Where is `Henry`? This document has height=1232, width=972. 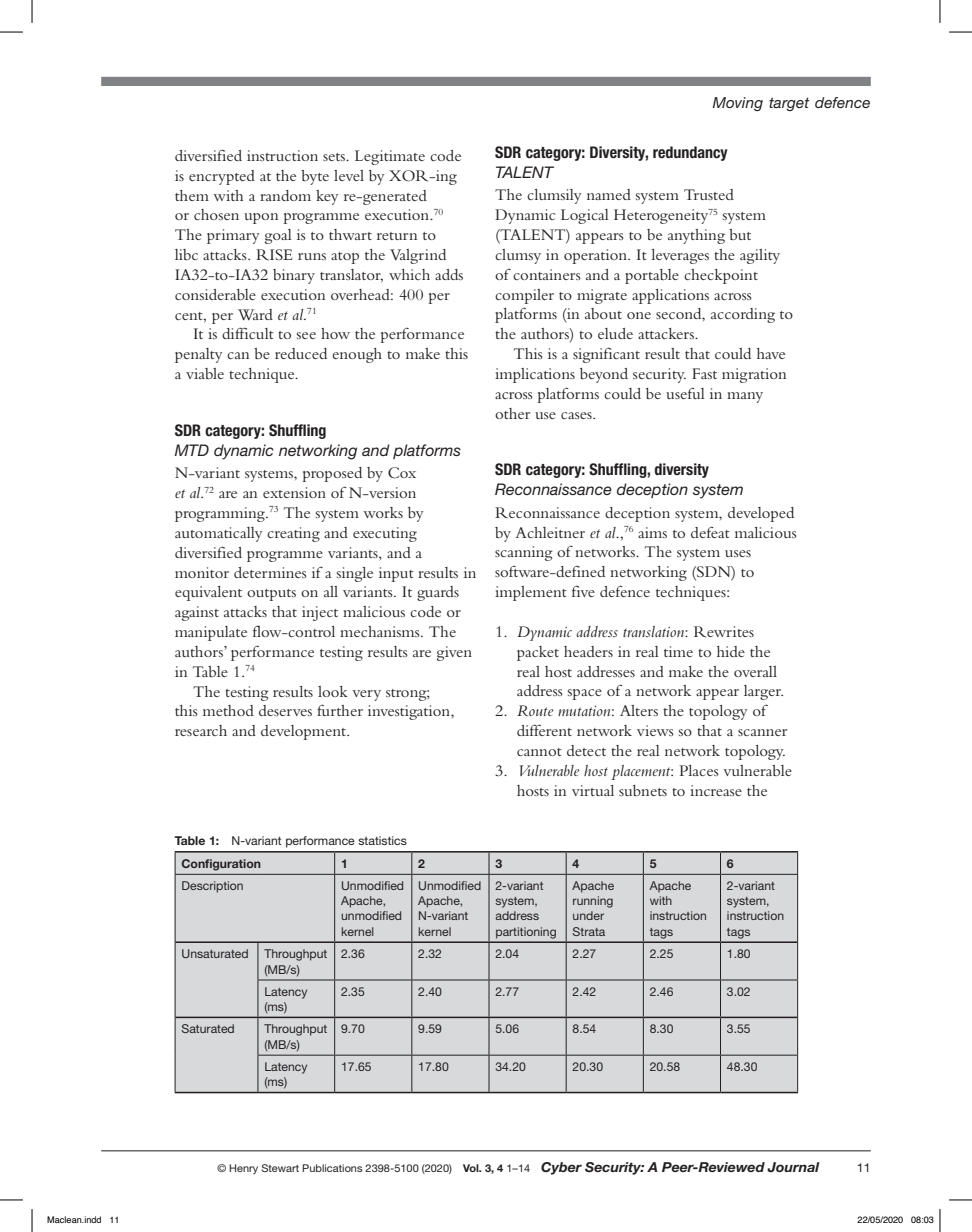
Henry is located at coordinates (243, 1169).
